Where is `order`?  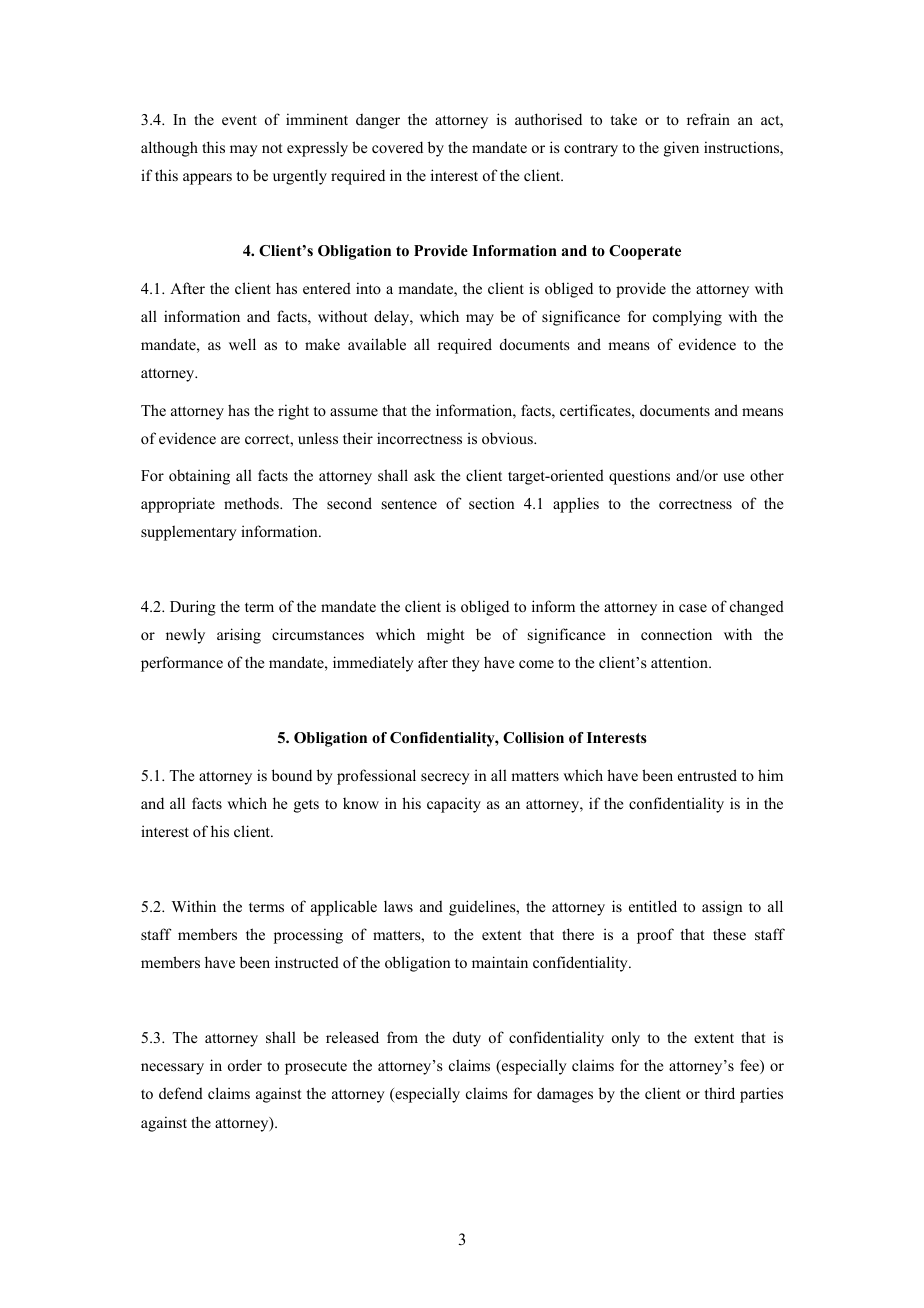
order is located at coordinates (245, 1065).
